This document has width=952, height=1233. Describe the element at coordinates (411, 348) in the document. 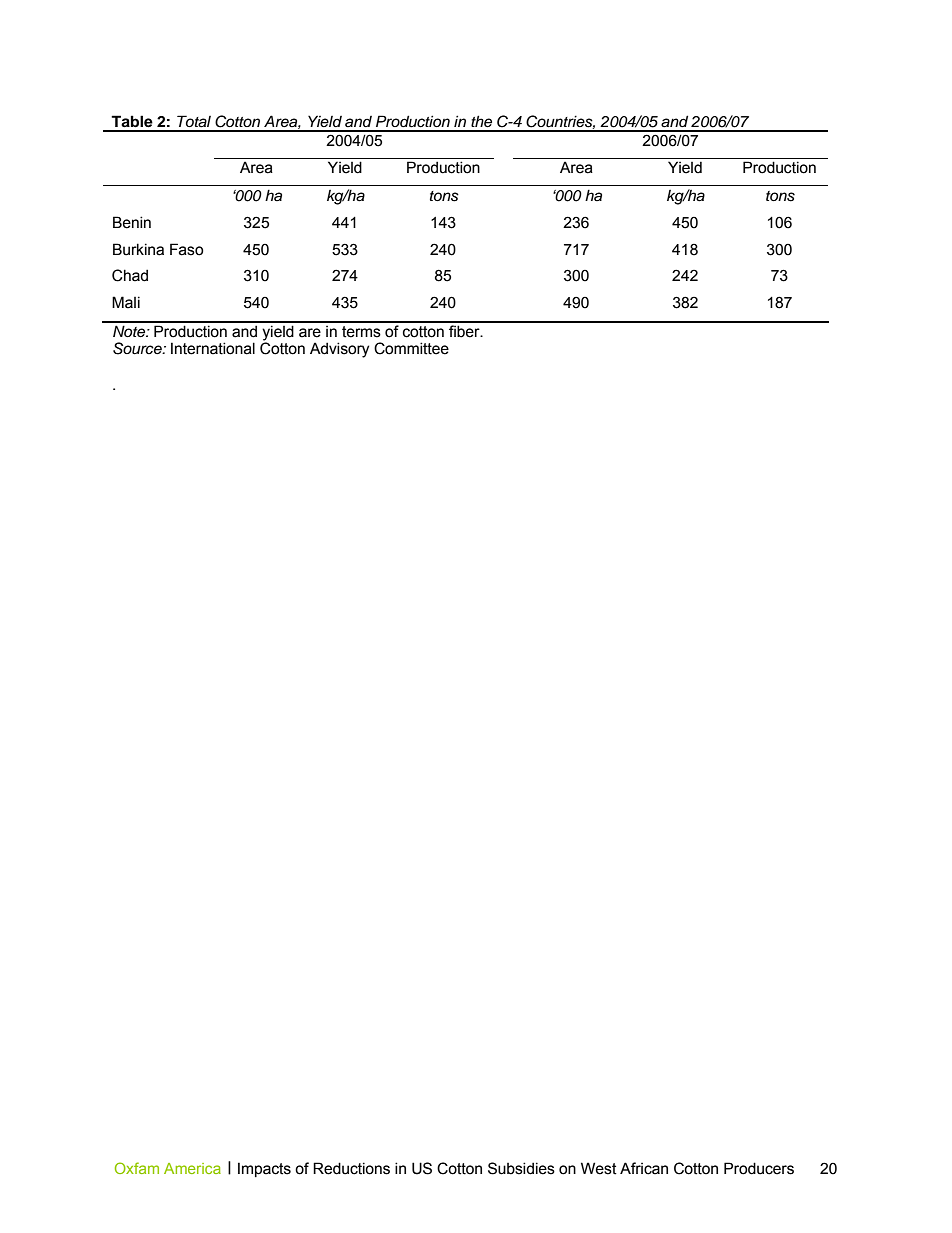

I see `Committee` at that location.
